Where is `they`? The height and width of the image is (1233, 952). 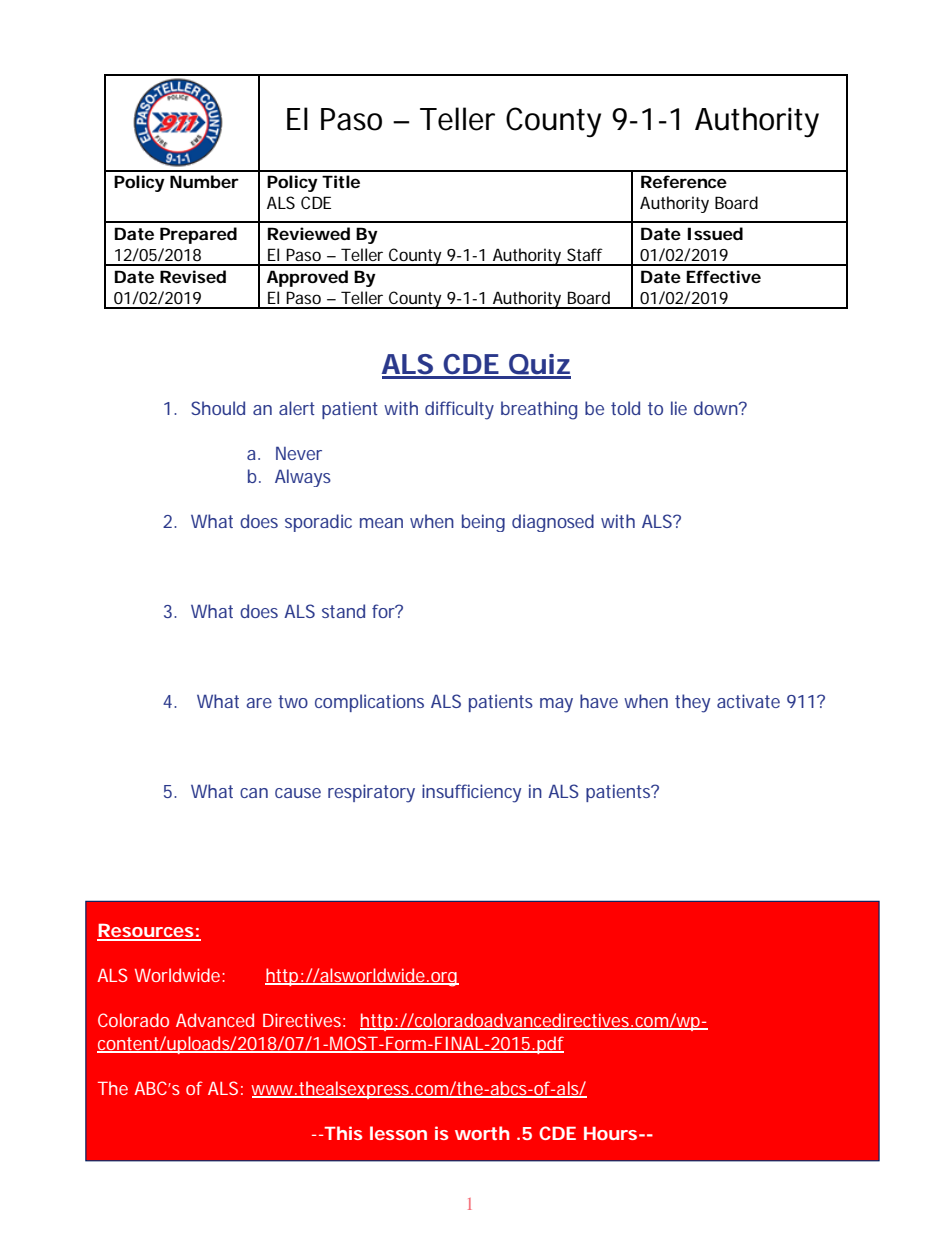 they is located at coordinates (692, 703).
